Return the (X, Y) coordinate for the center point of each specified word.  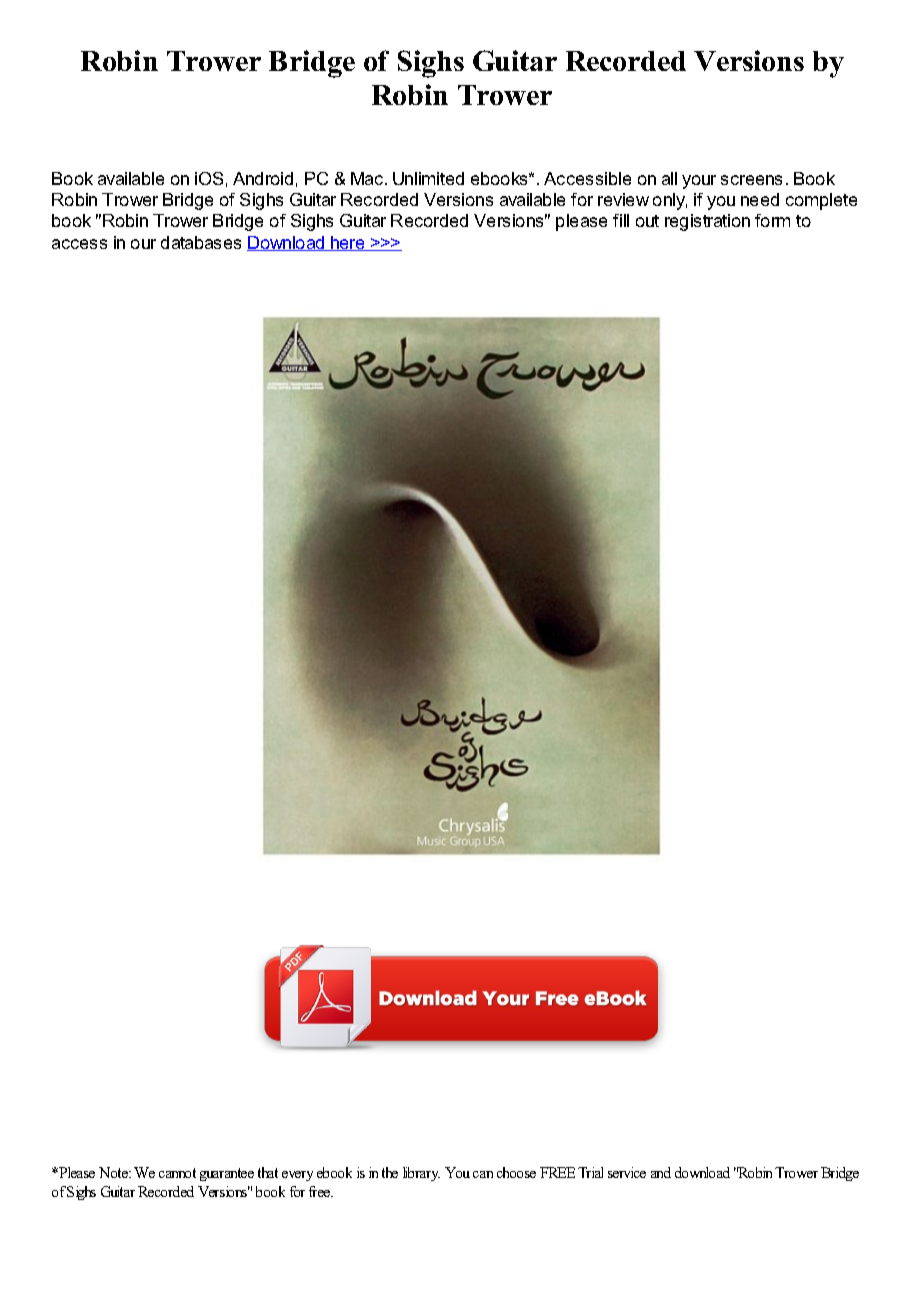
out (647, 221)
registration (707, 222)
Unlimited (428, 178)
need (760, 199)
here (348, 243)
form (772, 220)
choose (516, 1172)
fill (621, 220)
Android (263, 178)
